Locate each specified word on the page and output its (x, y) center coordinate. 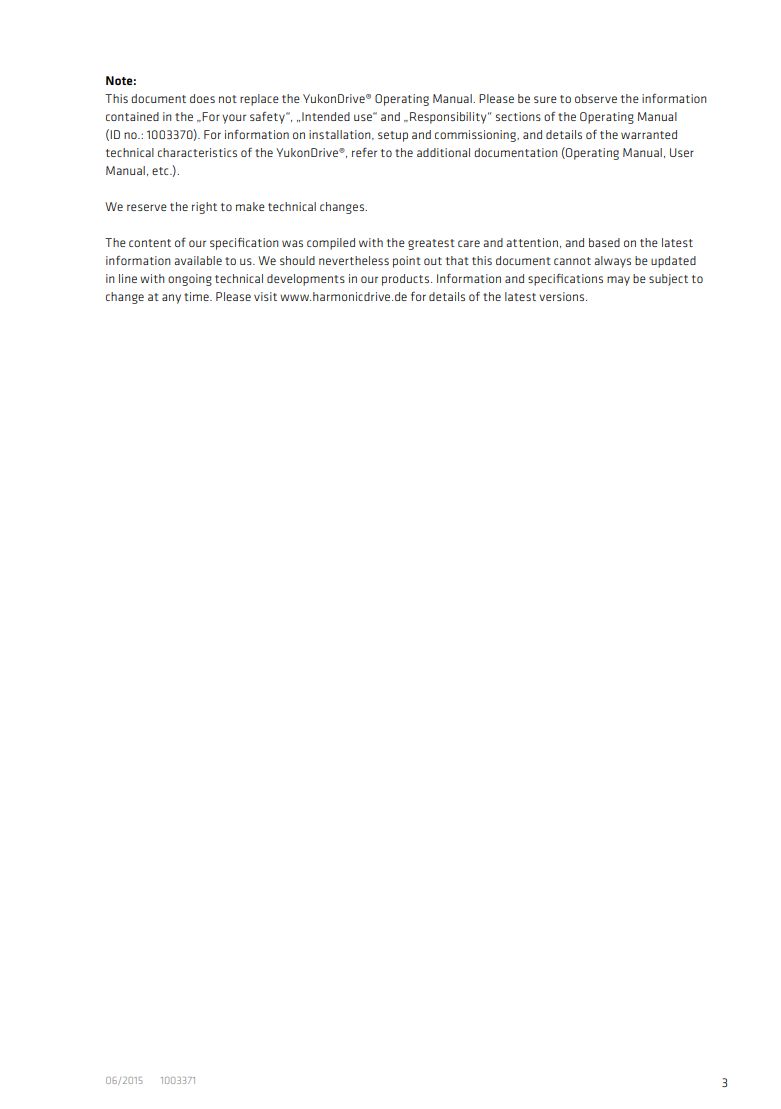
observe (596, 98)
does (202, 98)
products (407, 280)
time (197, 296)
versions (563, 296)
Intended (326, 116)
